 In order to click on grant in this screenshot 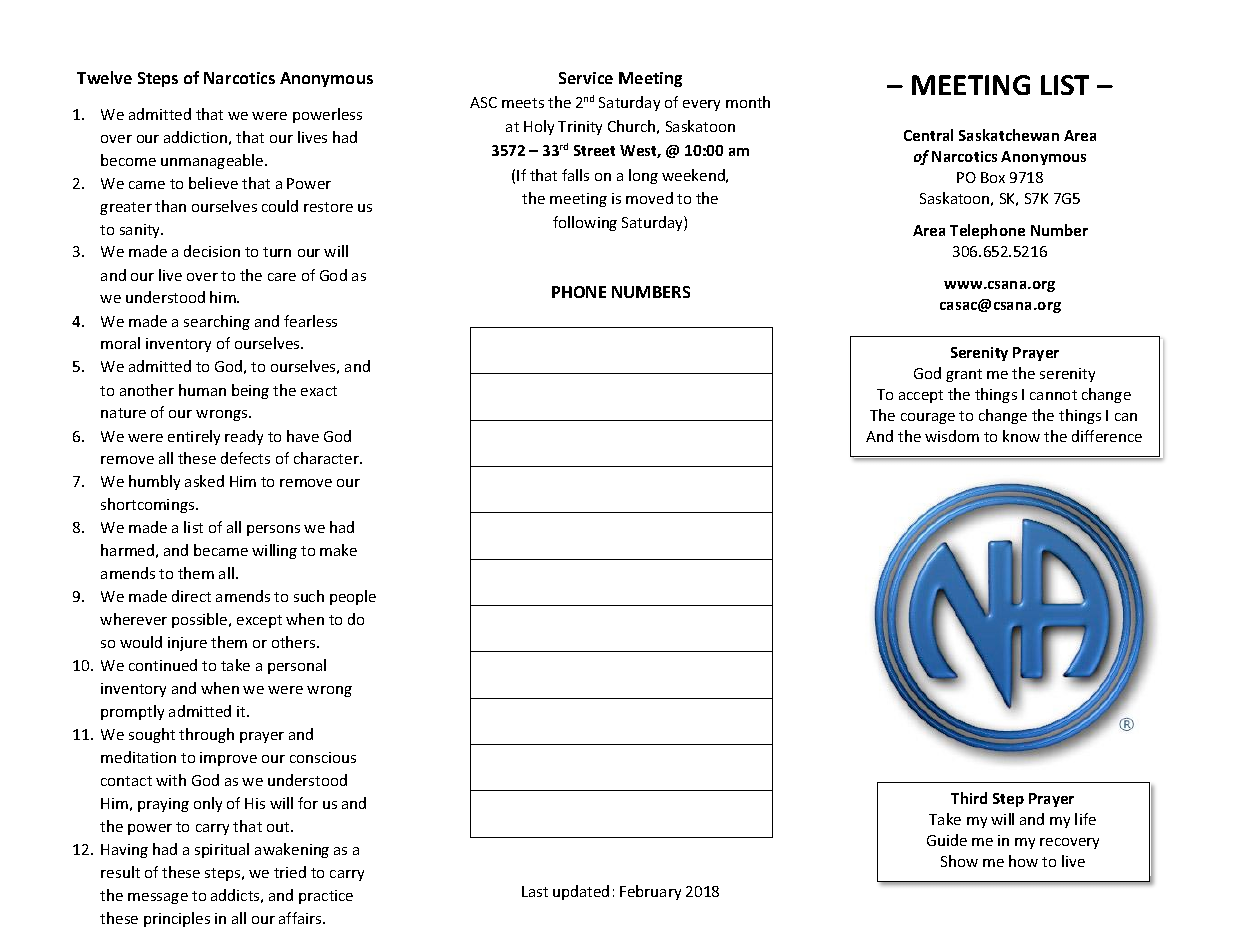, I will do `click(964, 375)`.
